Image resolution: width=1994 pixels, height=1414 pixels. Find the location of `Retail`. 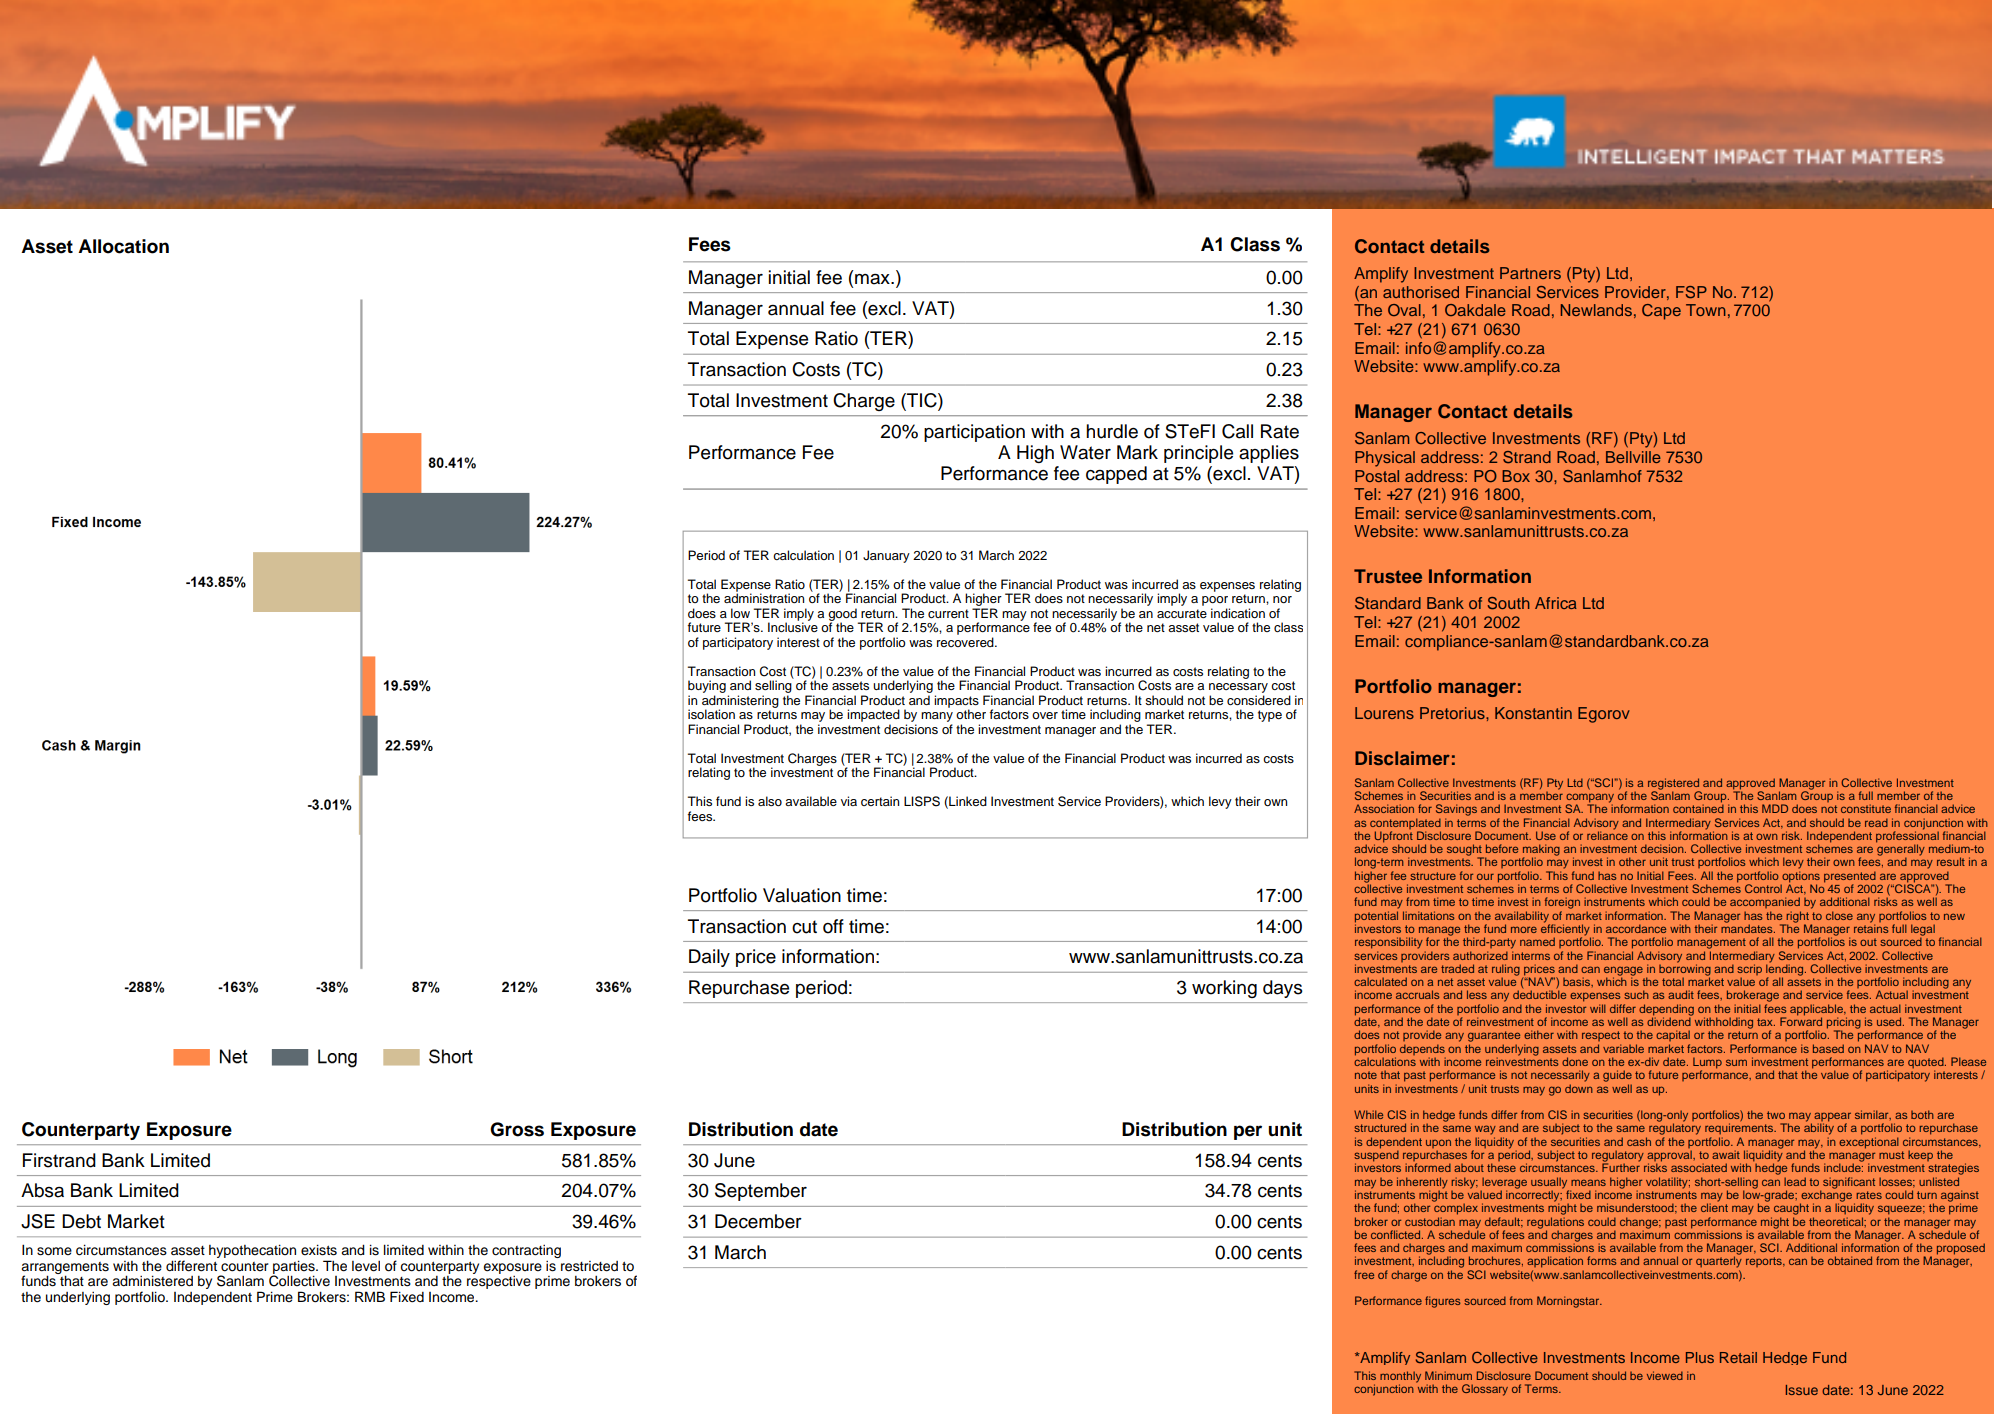

Retail is located at coordinates (1738, 1357).
